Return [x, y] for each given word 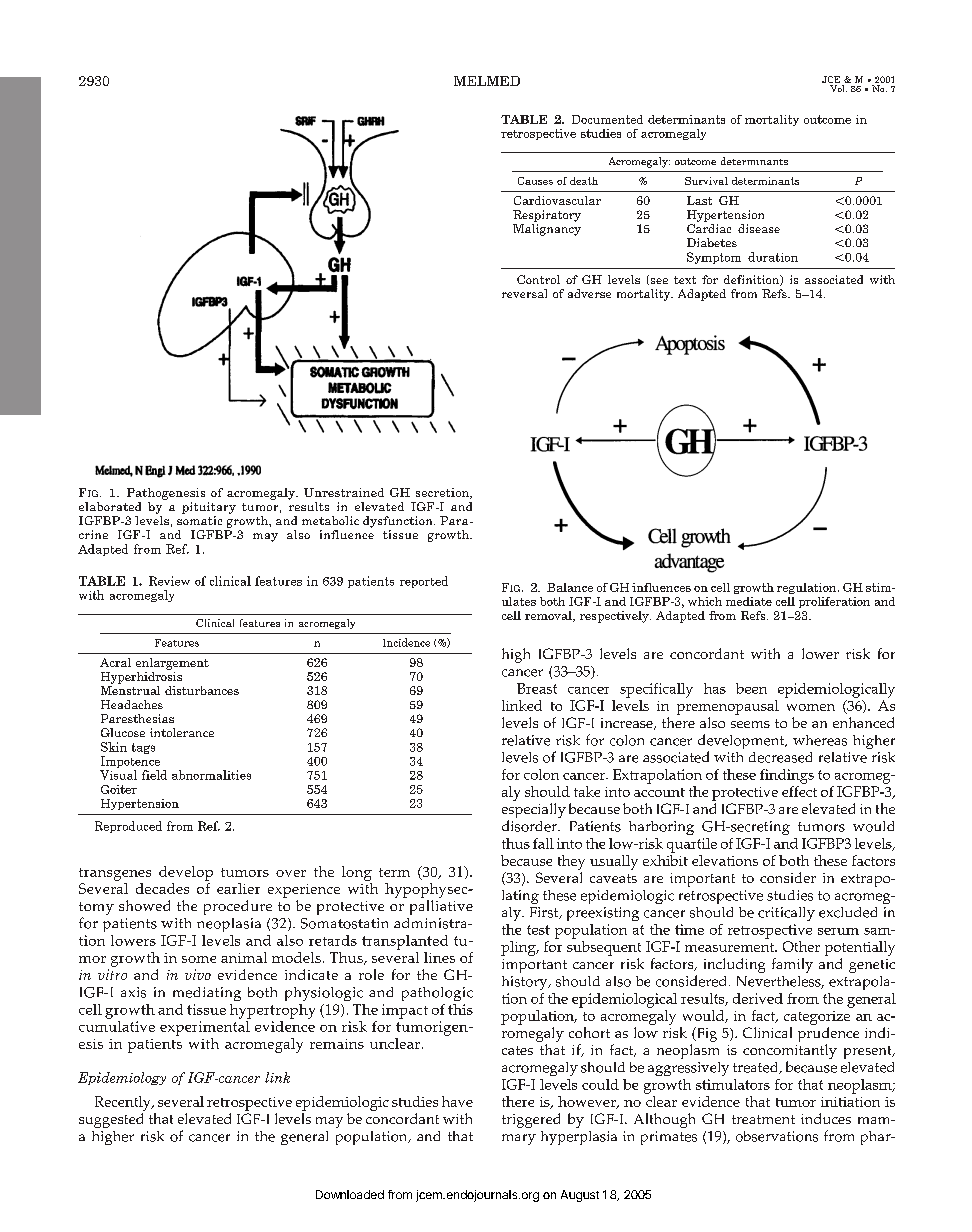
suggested [111, 1120]
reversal [524, 293]
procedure [238, 907]
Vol [838, 88]
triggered [531, 1120]
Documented [607, 119]
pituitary [209, 508]
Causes [535, 181]
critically [786, 914]
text [685, 280]
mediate [749, 601]
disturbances [202, 690]
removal [549, 616]
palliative [441, 907]
